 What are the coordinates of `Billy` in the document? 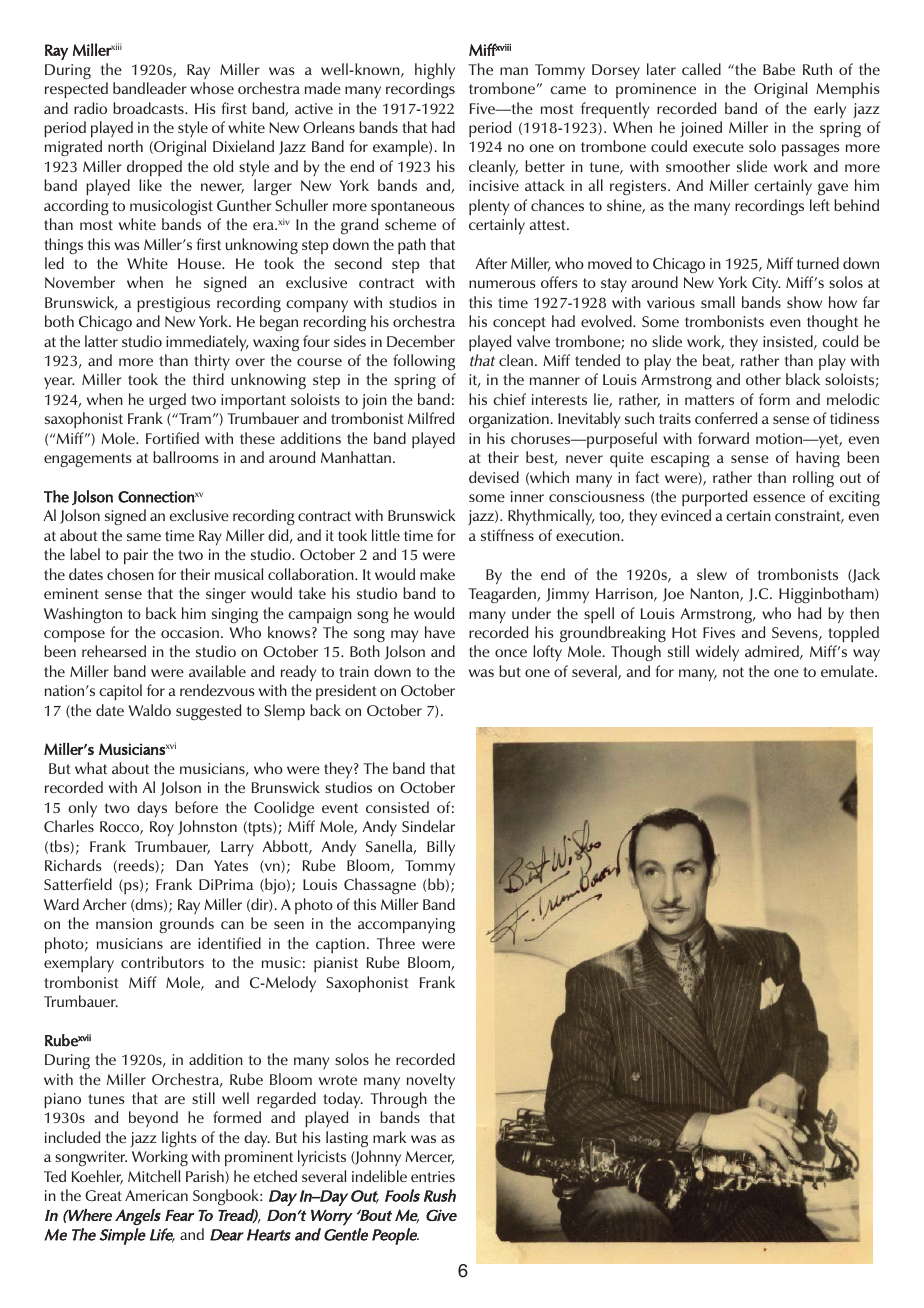 It's located at (441, 848).
